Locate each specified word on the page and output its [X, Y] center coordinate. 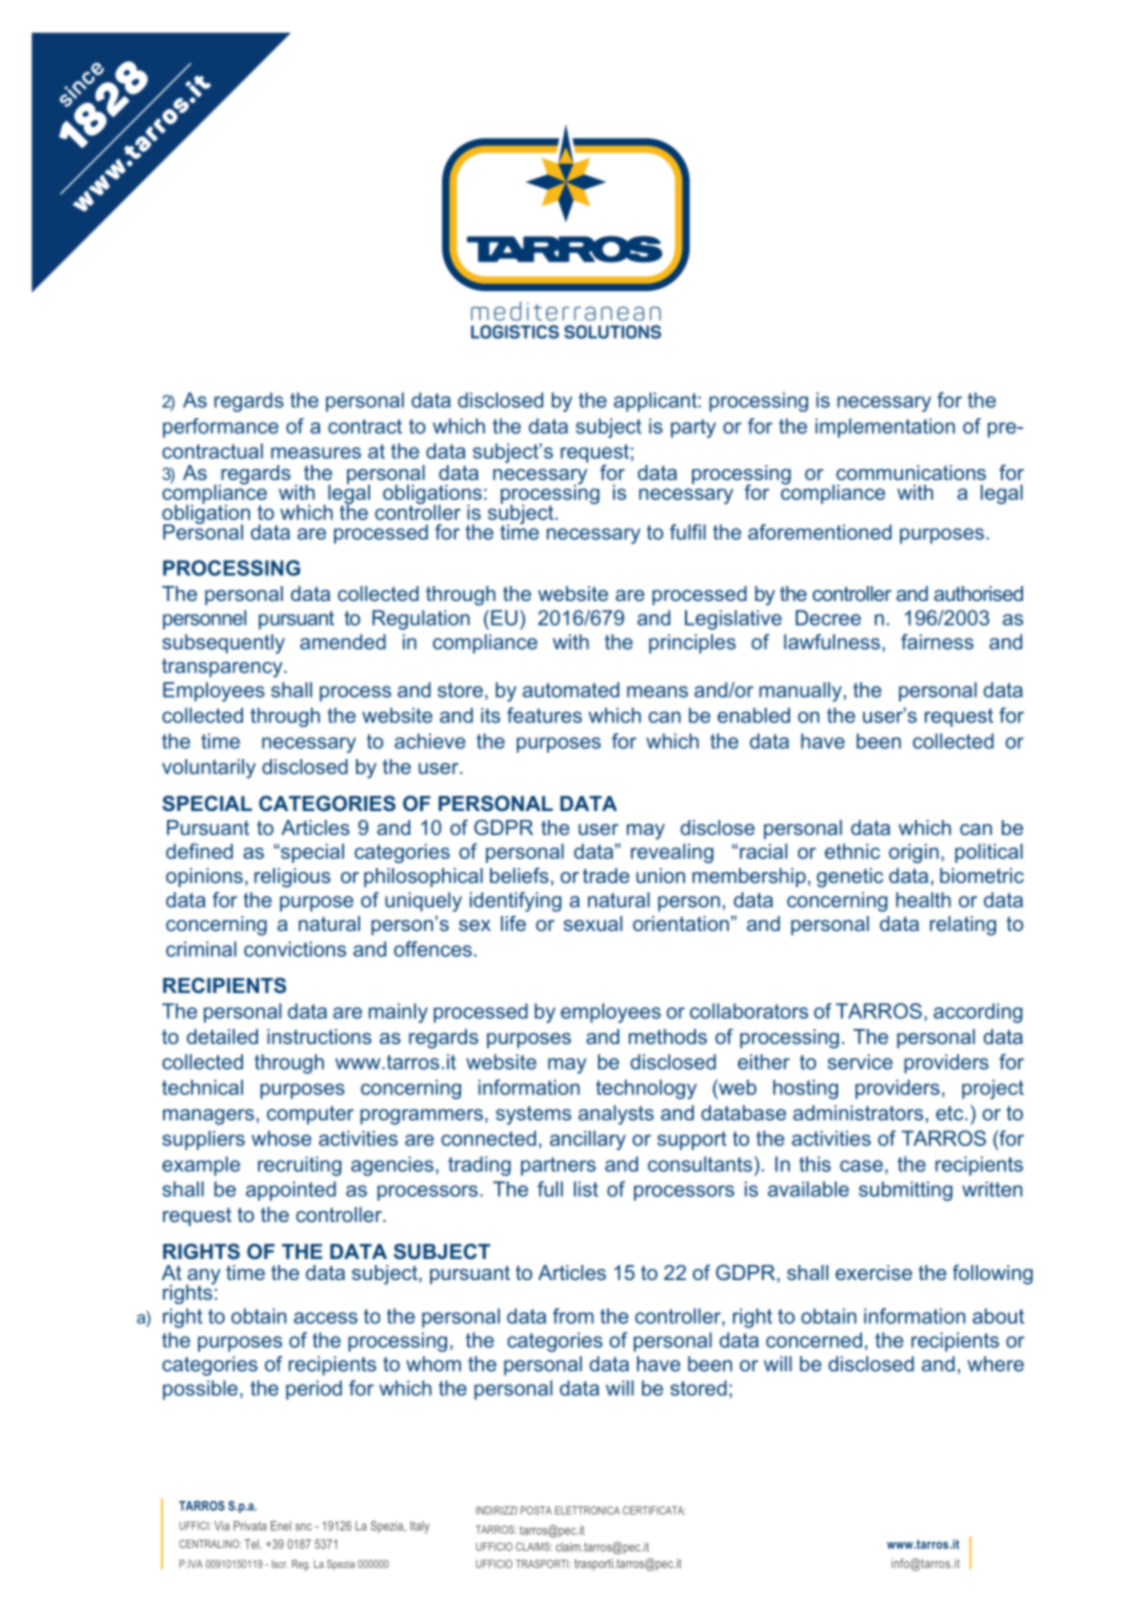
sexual [593, 923]
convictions [295, 949]
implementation [885, 428]
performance [221, 428]
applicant [656, 402]
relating [963, 926]
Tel [252, 1544]
